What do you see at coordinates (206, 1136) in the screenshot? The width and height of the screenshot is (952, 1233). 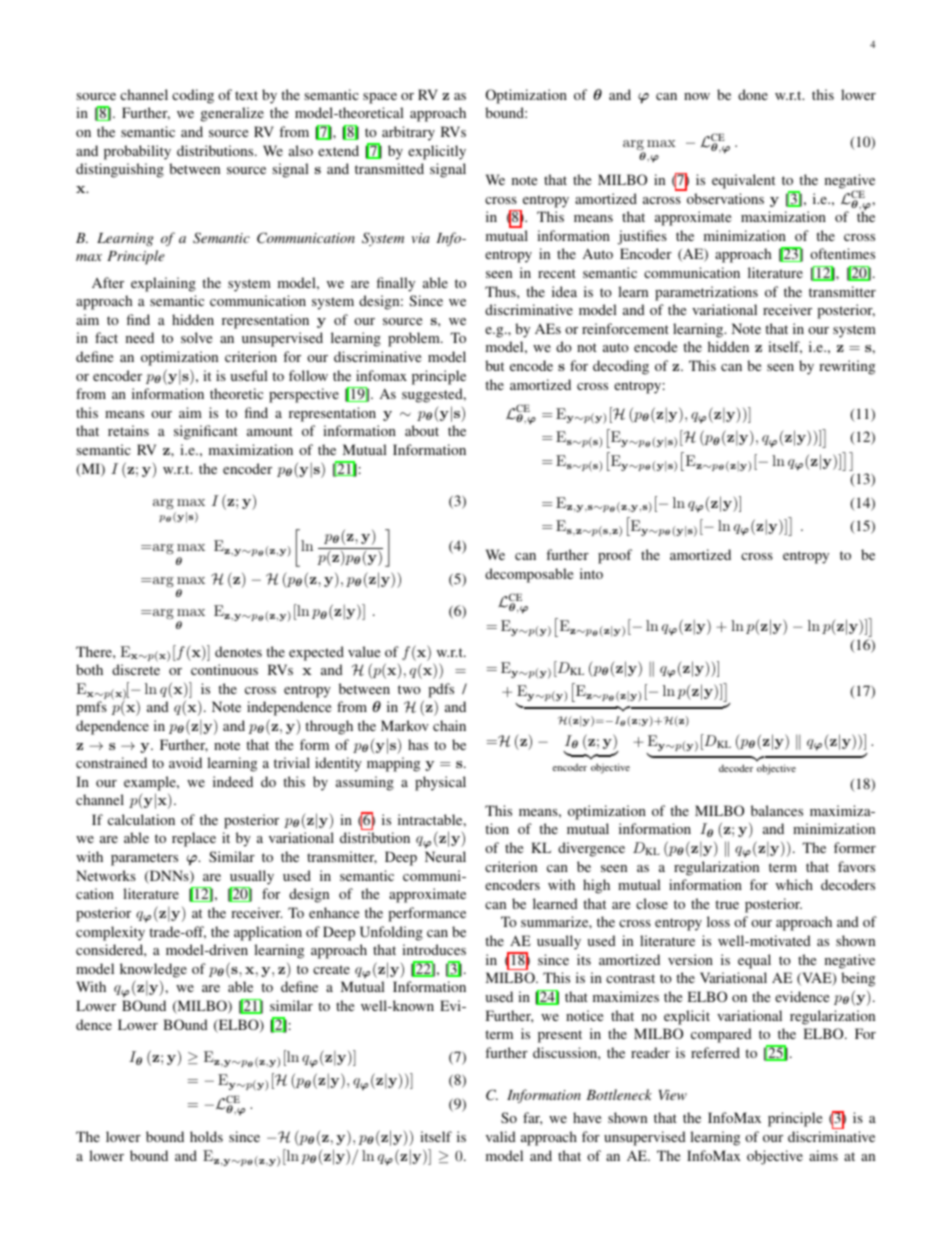 I see `holds` at bounding box center [206, 1136].
